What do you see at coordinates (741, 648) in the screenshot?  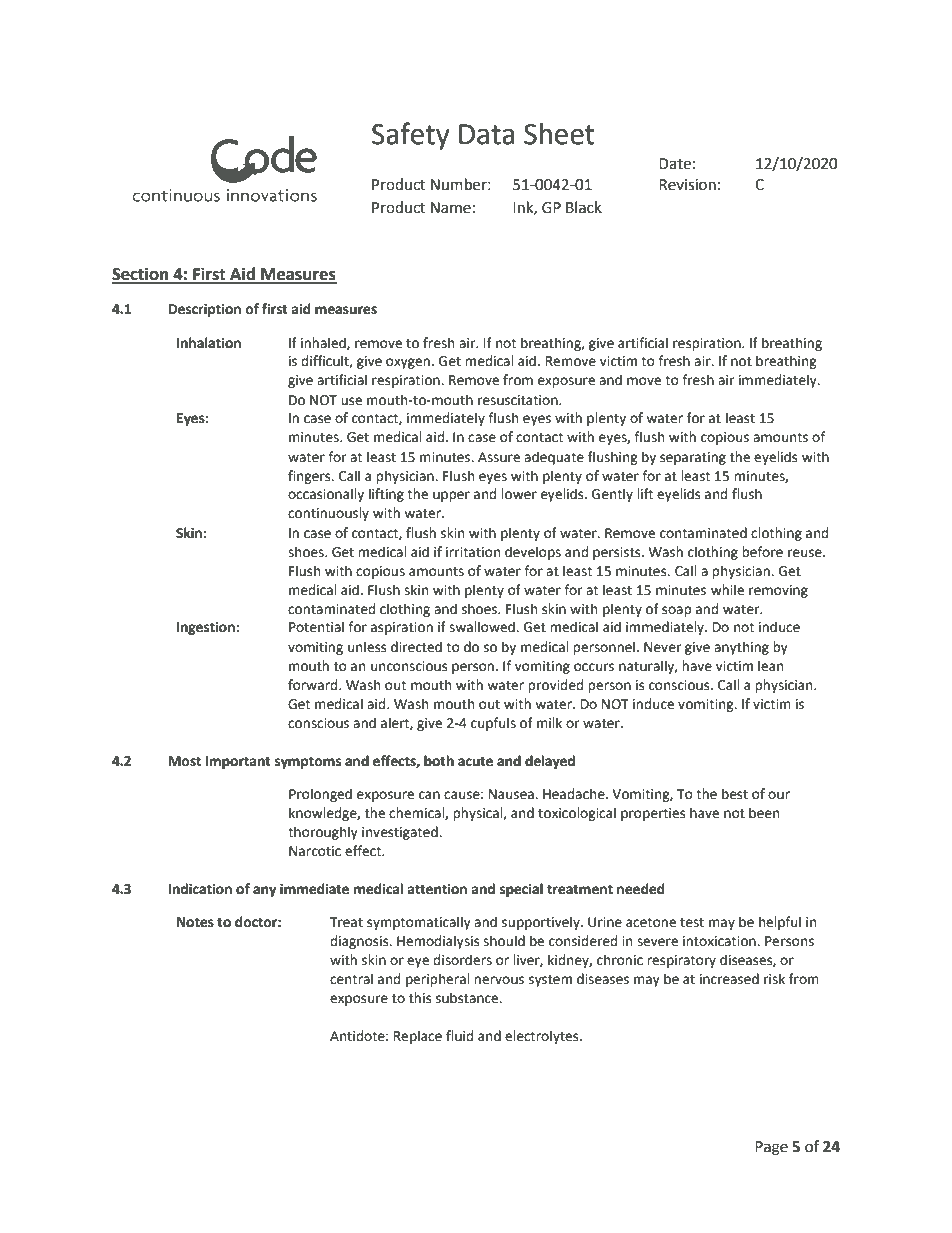 I see `anything` at bounding box center [741, 648].
